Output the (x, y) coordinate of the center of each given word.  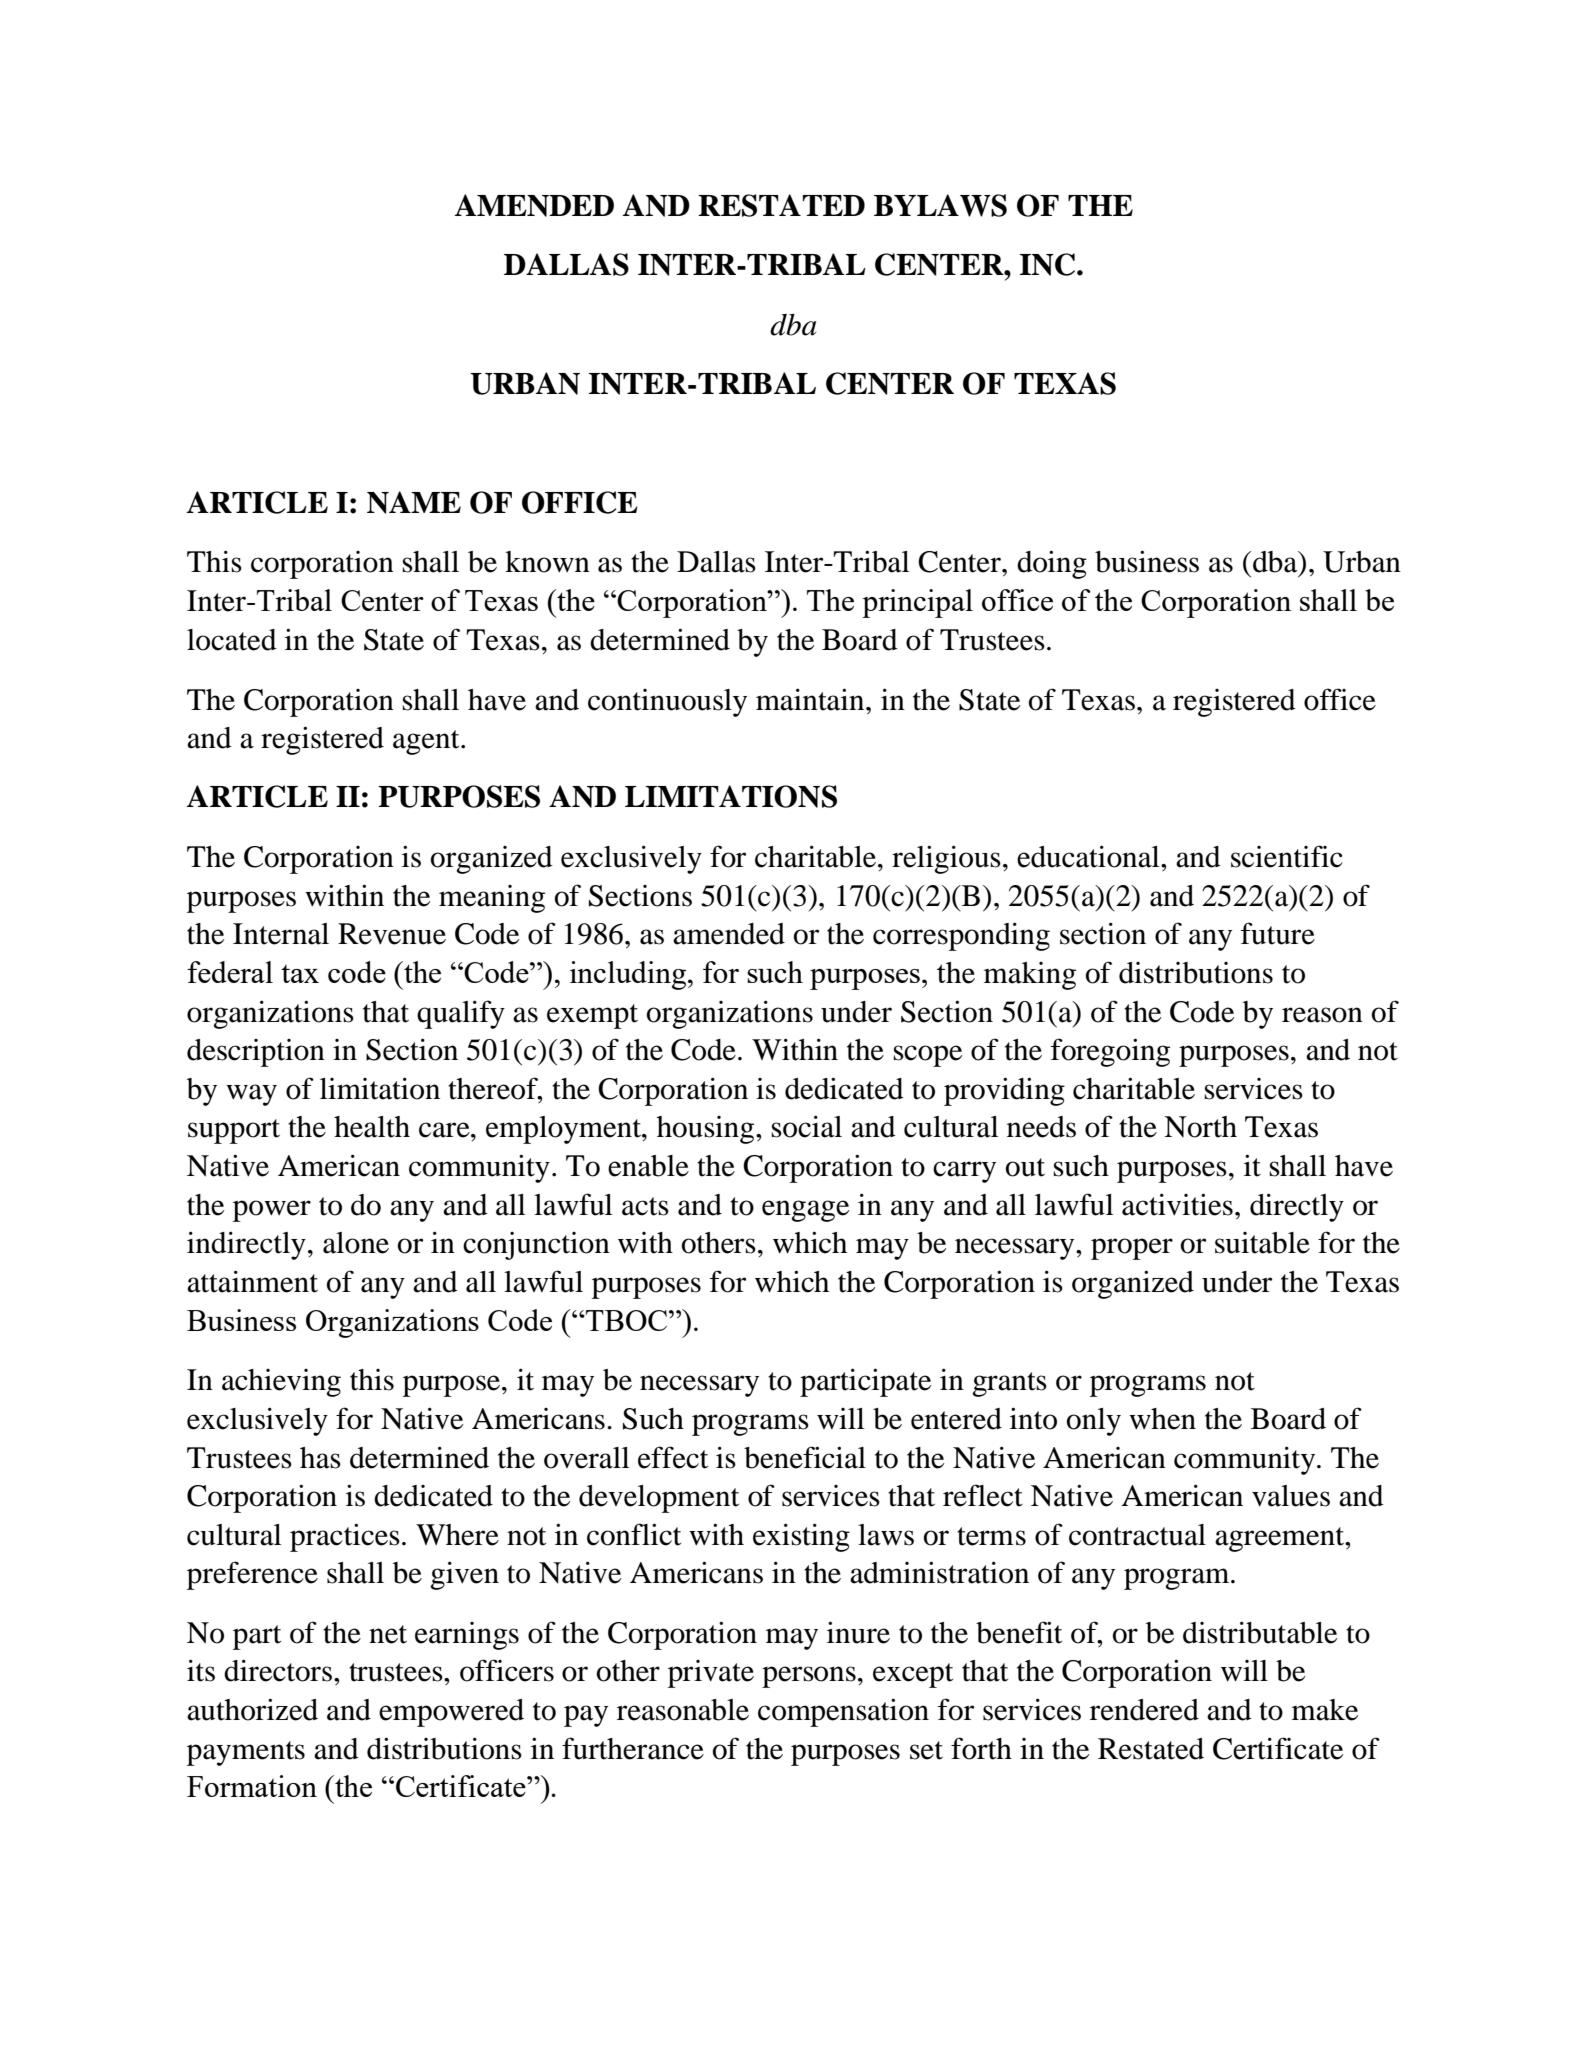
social (806, 1126)
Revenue (392, 934)
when (1162, 1419)
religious (946, 859)
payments (246, 1753)
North (1200, 1127)
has (320, 1458)
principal (917, 603)
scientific (1287, 856)
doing (1052, 564)
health (372, 1127)
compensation (843, 1712)
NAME (414, 502)
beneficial (805, 1457)
